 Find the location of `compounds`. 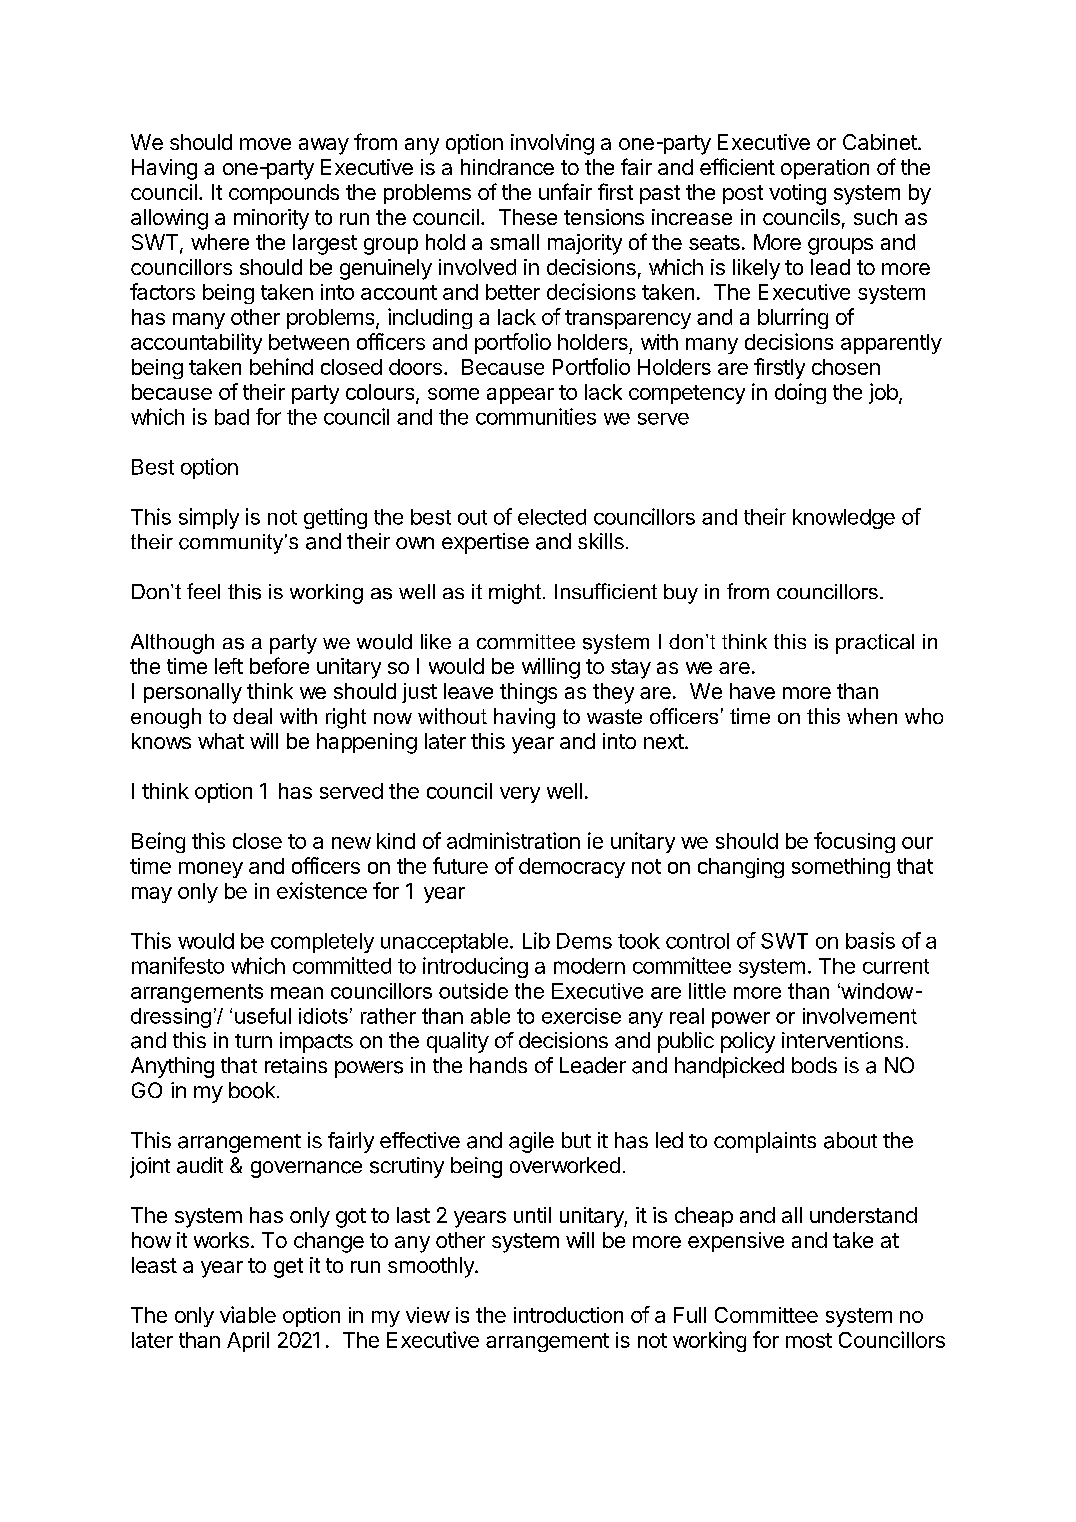

compounds is located at coordinates (284, 194).
